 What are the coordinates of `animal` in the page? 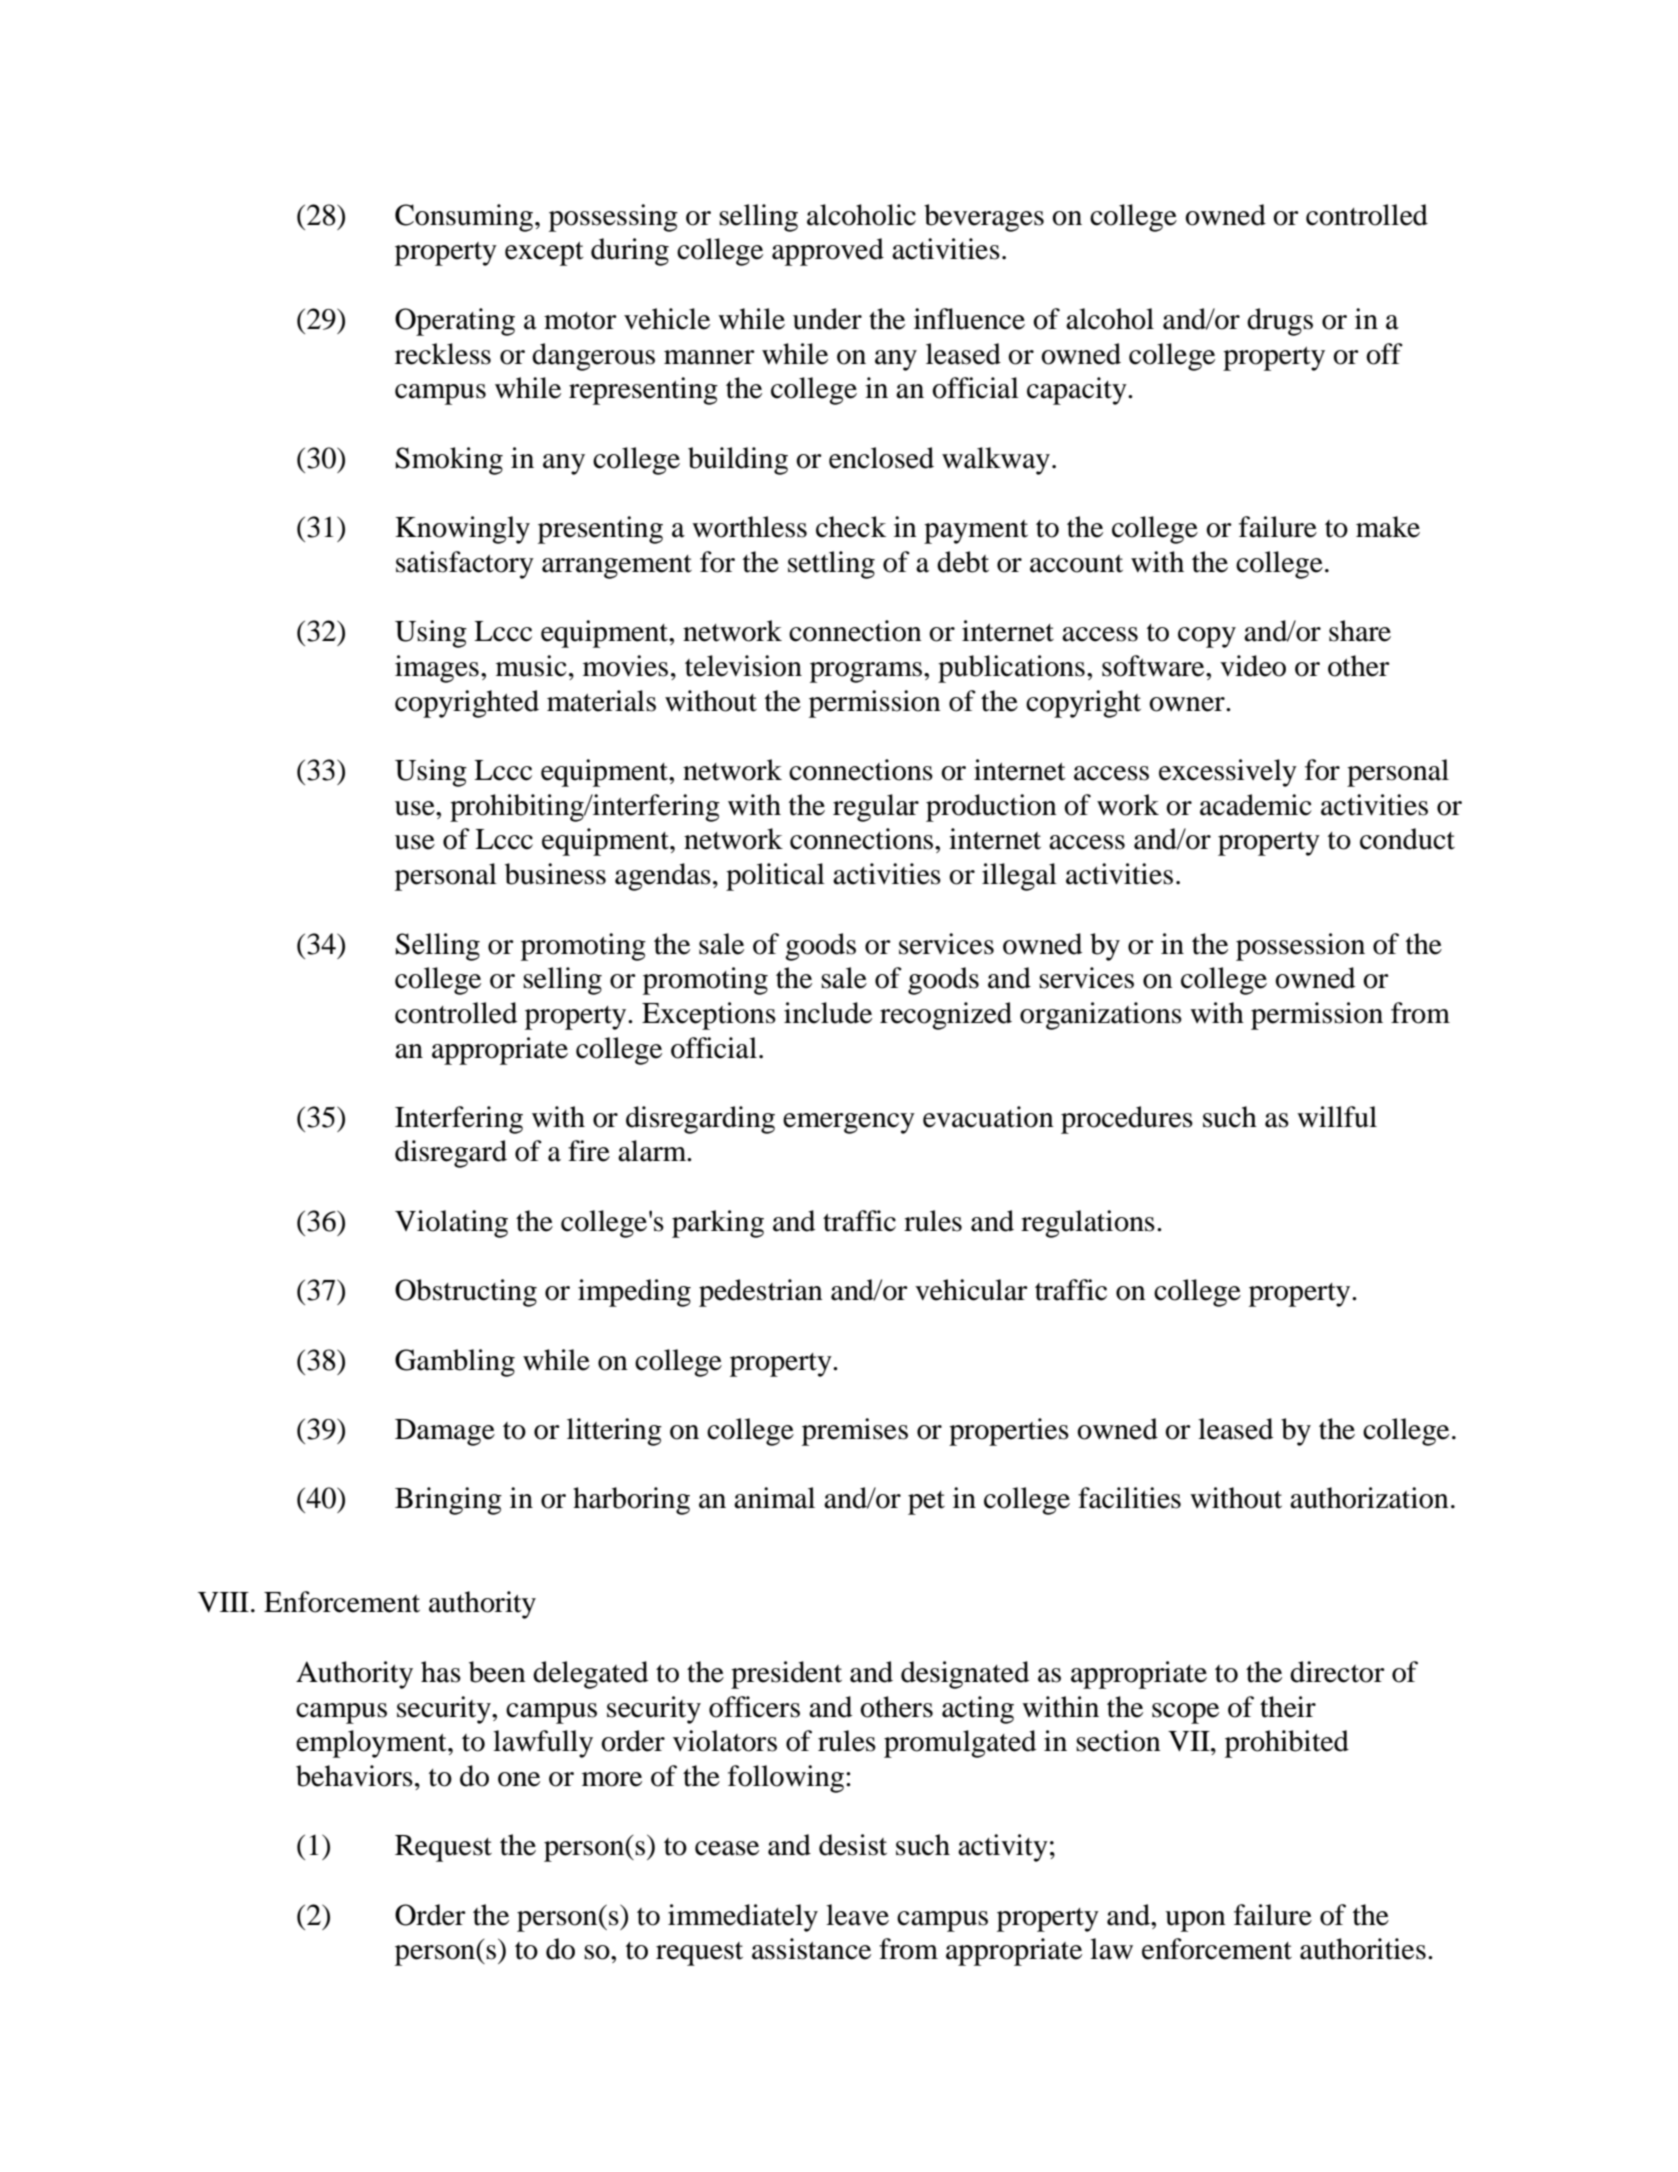 It's located at (774, 1498).
